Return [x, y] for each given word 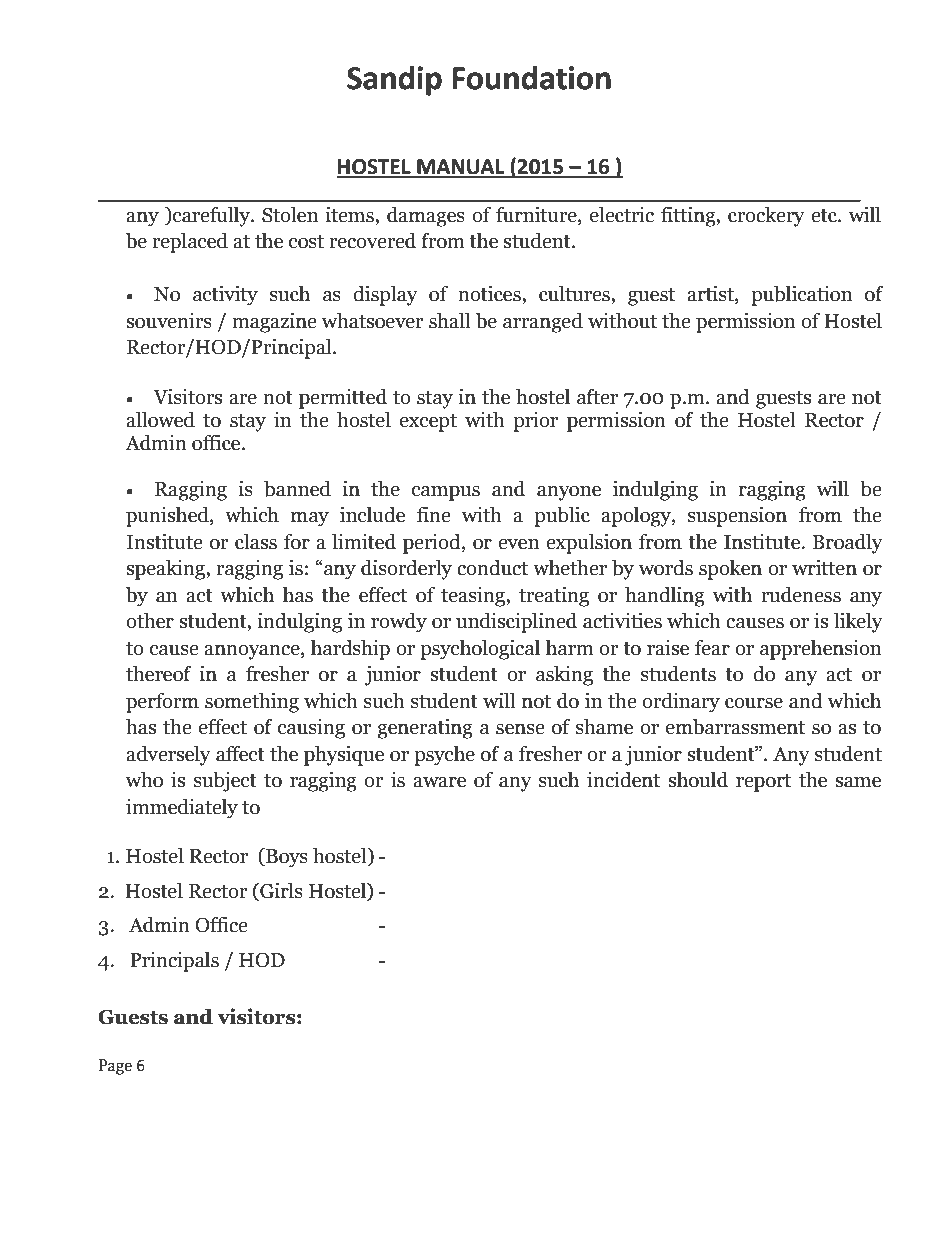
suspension [737, 517]
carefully [211, 217]
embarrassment [735, 727]
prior [535, 422]
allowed [160, 420]
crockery [766, 217]
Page [115, 1067]
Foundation [531, 78]
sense [520, 729]
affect [240, 754]
